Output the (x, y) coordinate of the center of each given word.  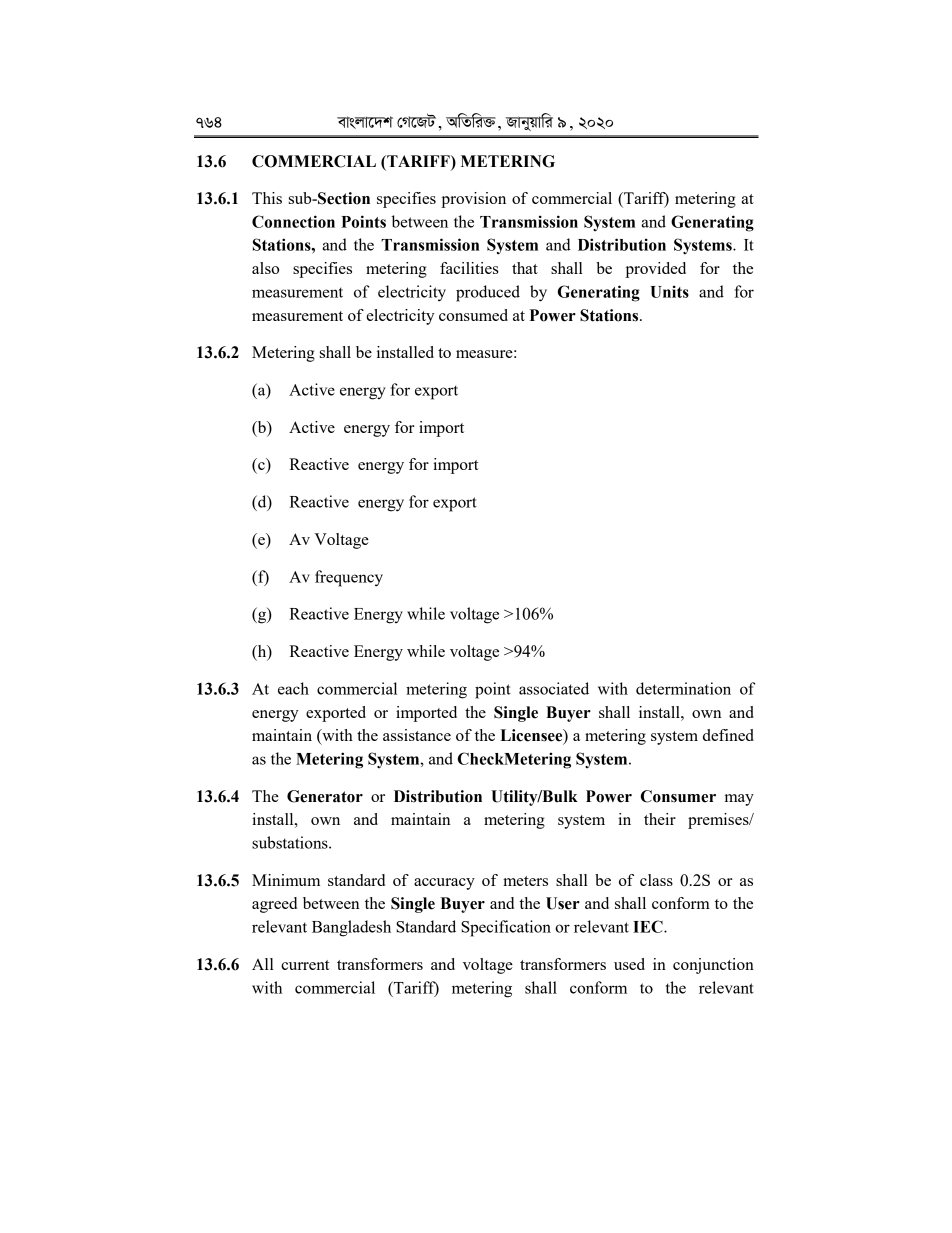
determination (683, 688)
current (305, 965)
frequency (349, 578)
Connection (293, 221)
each (293, 688)
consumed (473, 315)
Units (669, 291)
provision (473, 200)
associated (554, 688)
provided (655, 270)
